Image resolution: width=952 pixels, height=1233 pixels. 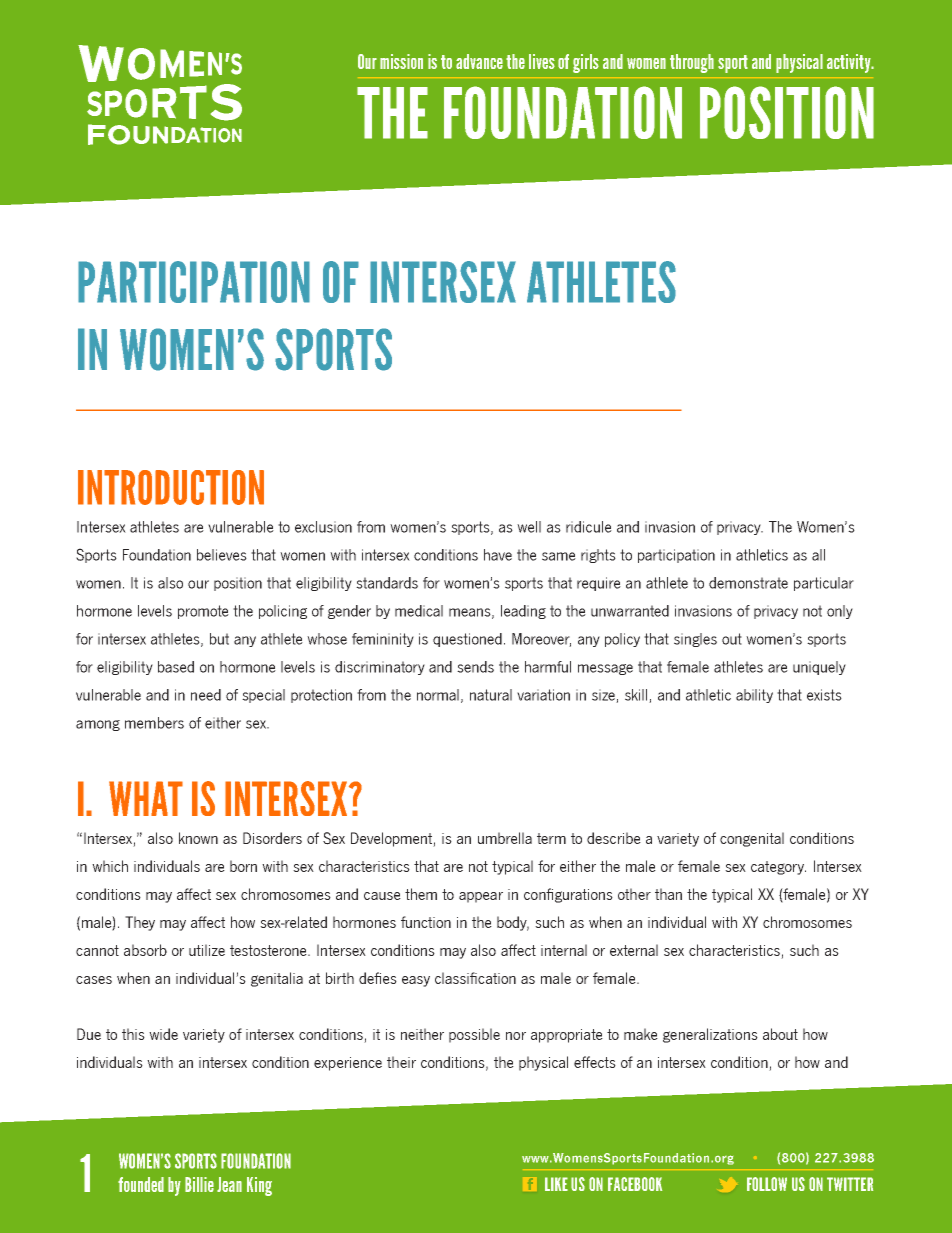 I want to click on Billie, so click(x=199, y=1184).
